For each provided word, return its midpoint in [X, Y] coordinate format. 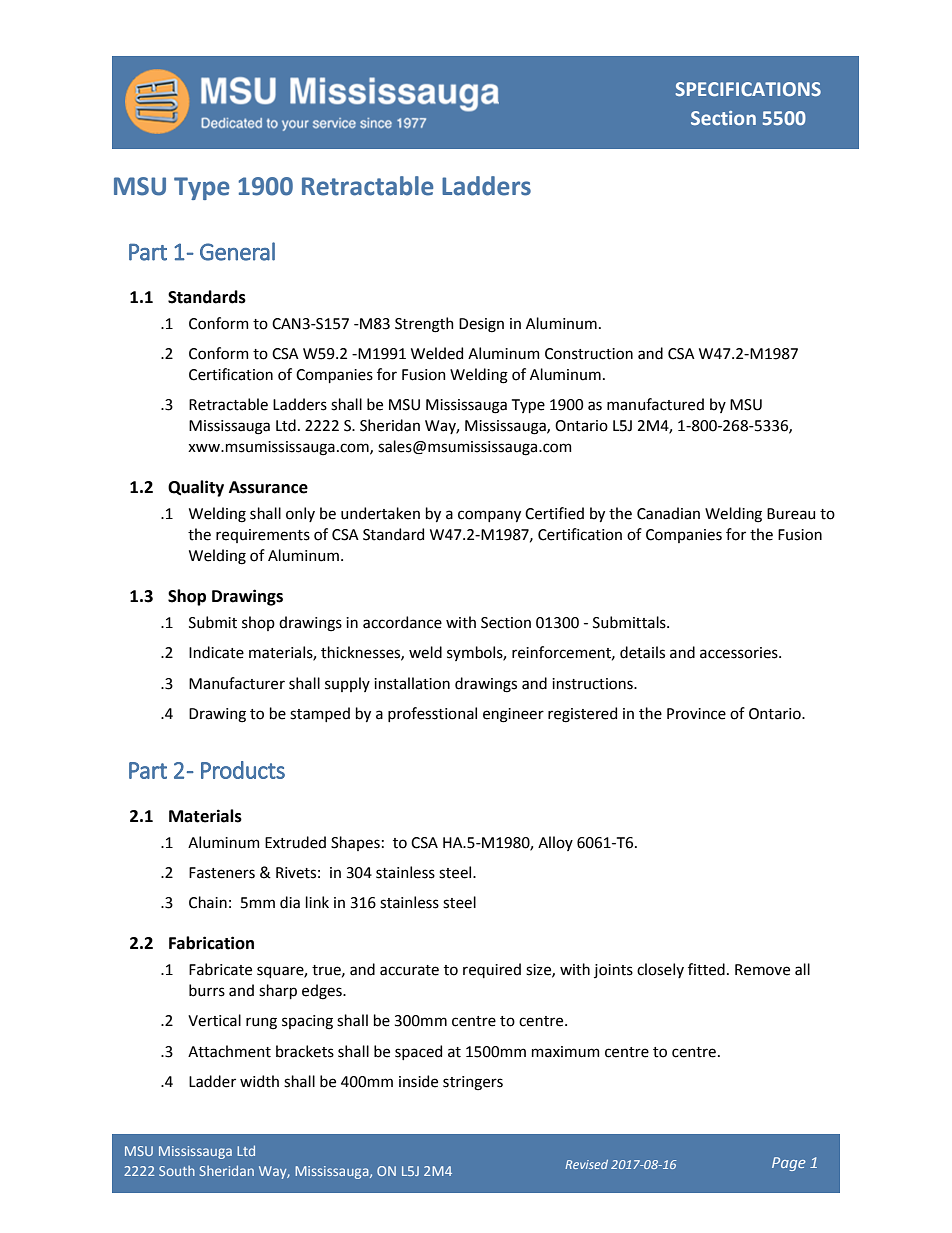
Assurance [268, 487]
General [237, 251]
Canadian [668, 513]
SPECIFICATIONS [748, 89]
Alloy [555, 843]
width [259, 1081]
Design [481, 325]
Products [243, 770]
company [489, 516]
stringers [473, 1083]
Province [696, 714]
